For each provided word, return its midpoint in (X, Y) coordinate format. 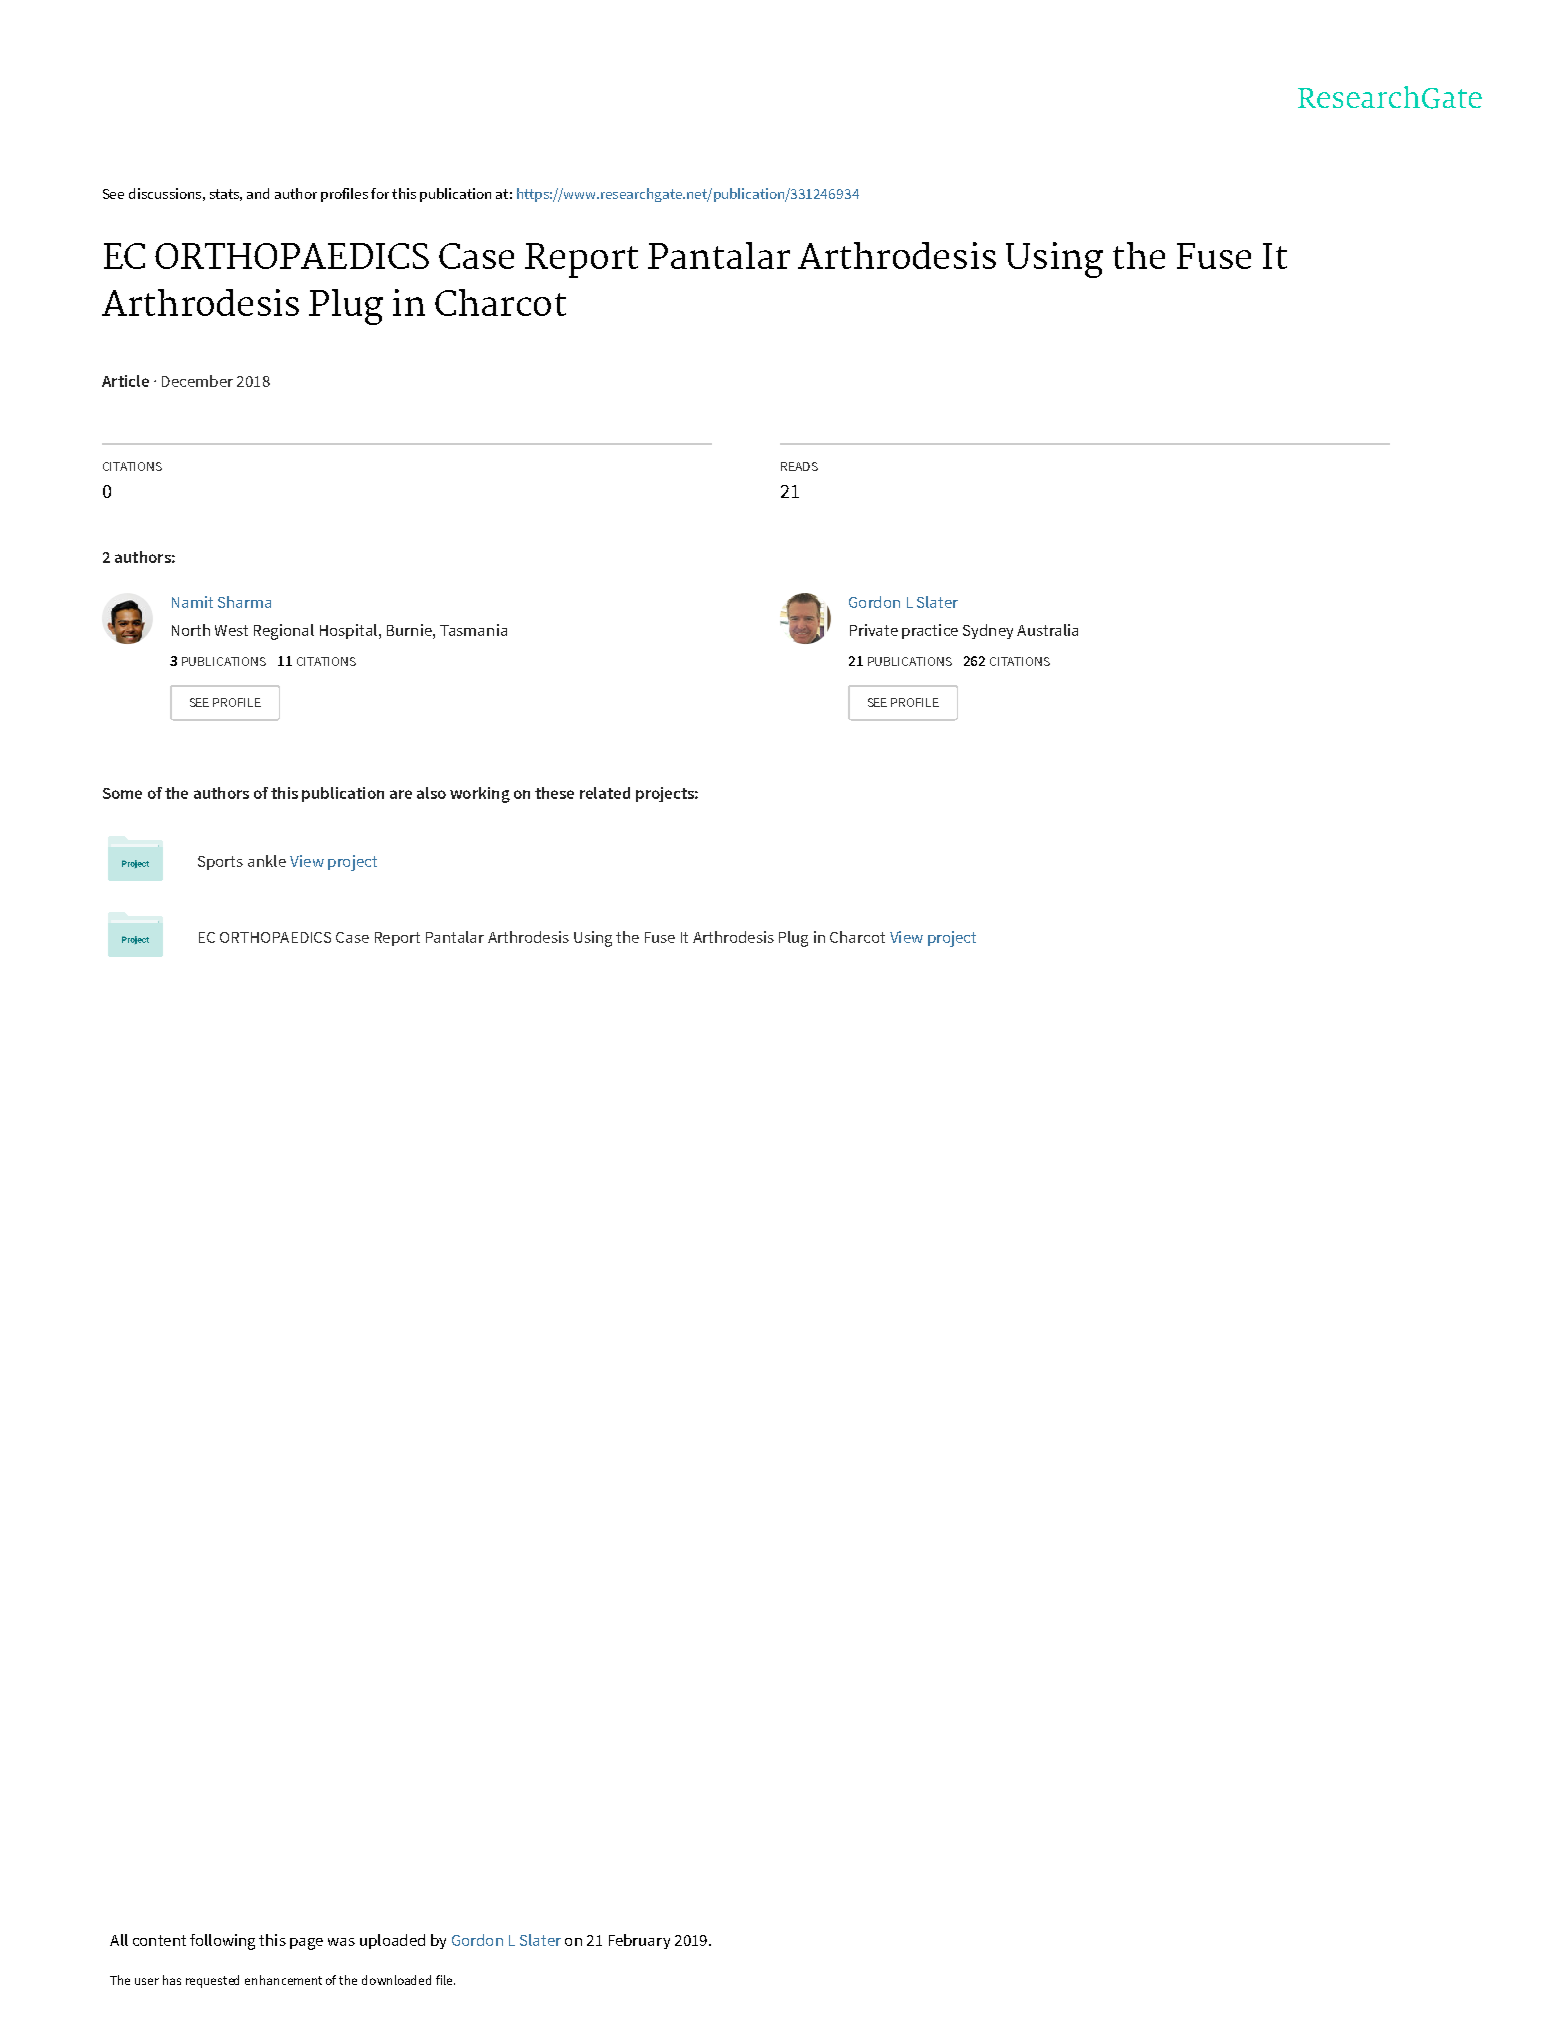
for (380, 193)
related (605, 793)
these (554, 793)
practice (930, 631)
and (258, 193)
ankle (267, 861)
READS (799, 466)
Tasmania (473, 630)
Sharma (244, 602)
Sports (220, 863)
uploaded (392, 1941)
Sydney (988, 631)
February (639, 1941)
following (222, 1942)
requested (212, 1981)
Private (874, 630)
